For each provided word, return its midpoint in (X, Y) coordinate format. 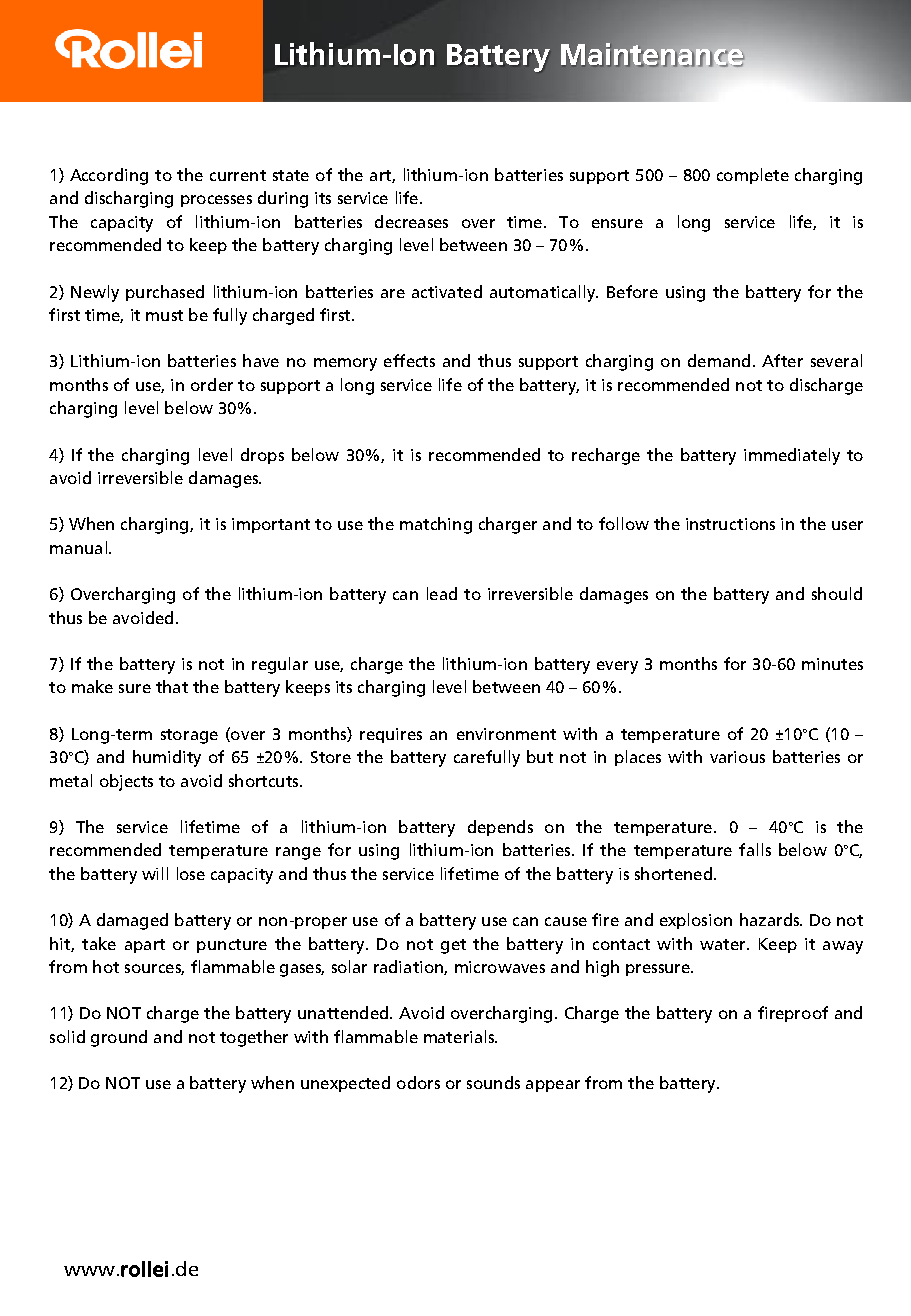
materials (460, 1036)
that (172, 686)
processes (216, 201)
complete (753, 176)
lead (442, 593)
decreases (411, 221)
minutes (832, 664)
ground (119, 1038)
